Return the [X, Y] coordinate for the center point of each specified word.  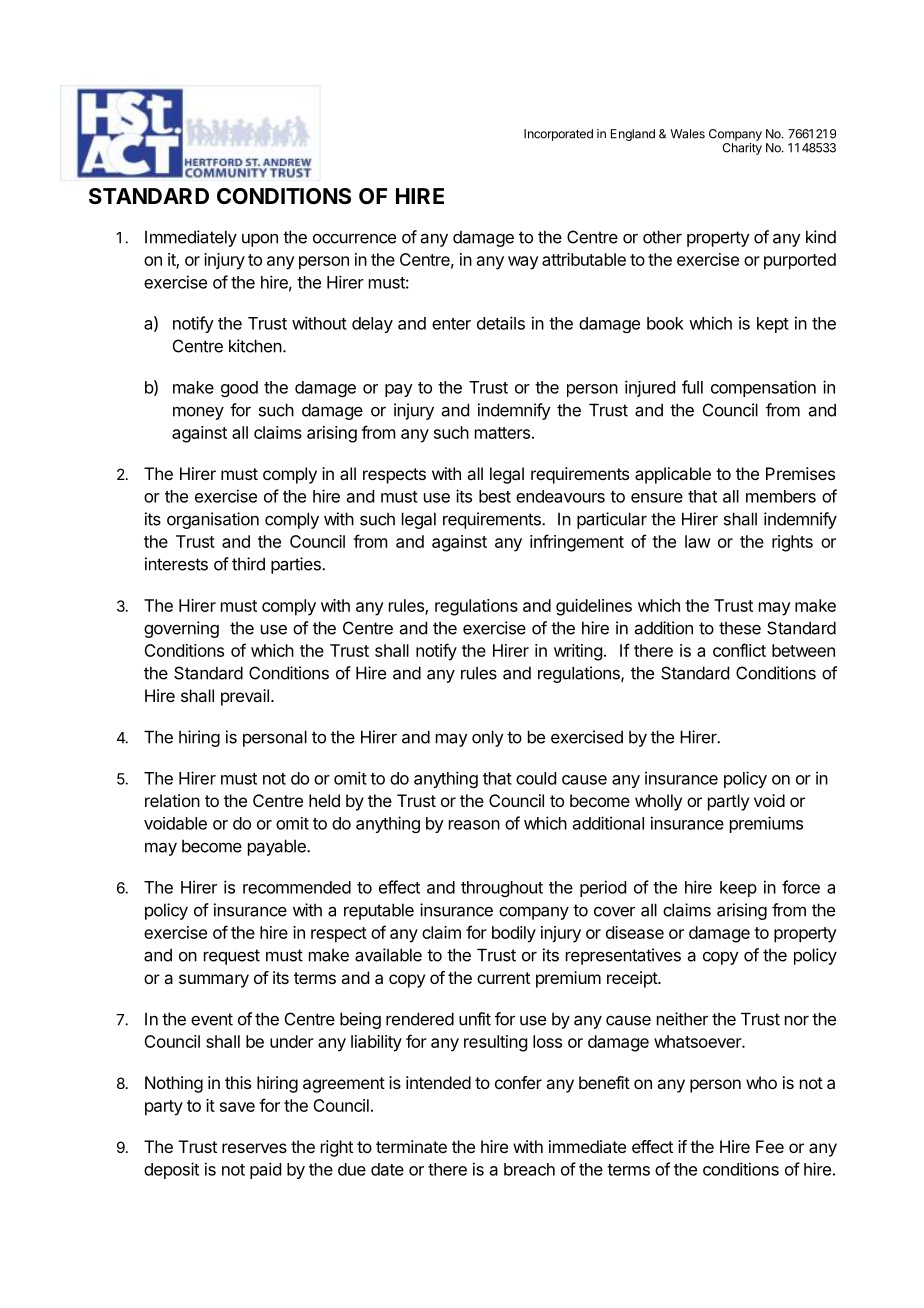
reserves [254, 1148]
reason [474, 825]
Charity [742, 149]
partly [728, 802]
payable [278, 847]
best [495, 496]
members [781, 496]
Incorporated [558, 135]
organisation [213, 520]
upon [260, 240]
